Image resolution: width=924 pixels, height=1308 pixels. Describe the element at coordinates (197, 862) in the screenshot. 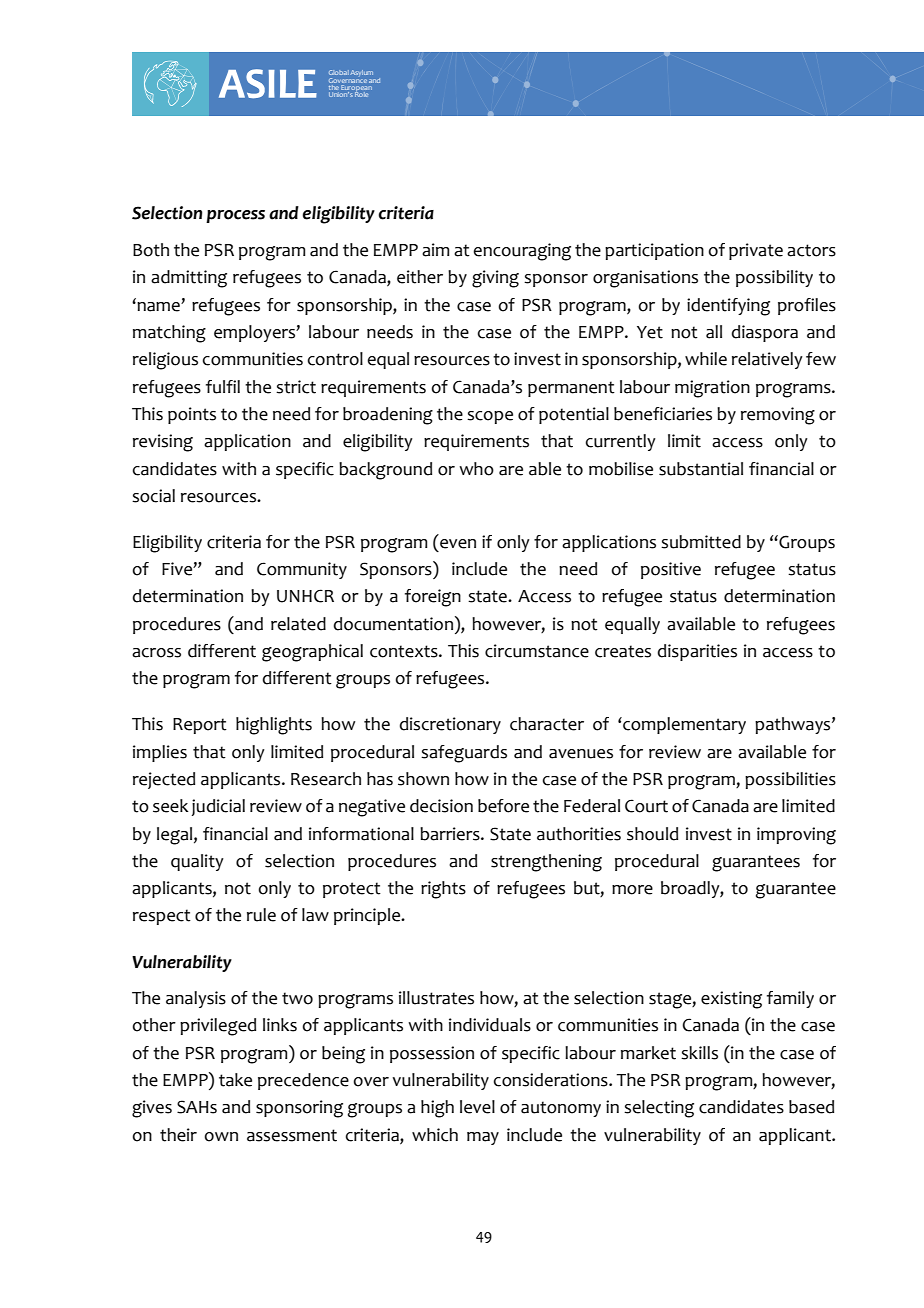

I see `quality` at that location.
